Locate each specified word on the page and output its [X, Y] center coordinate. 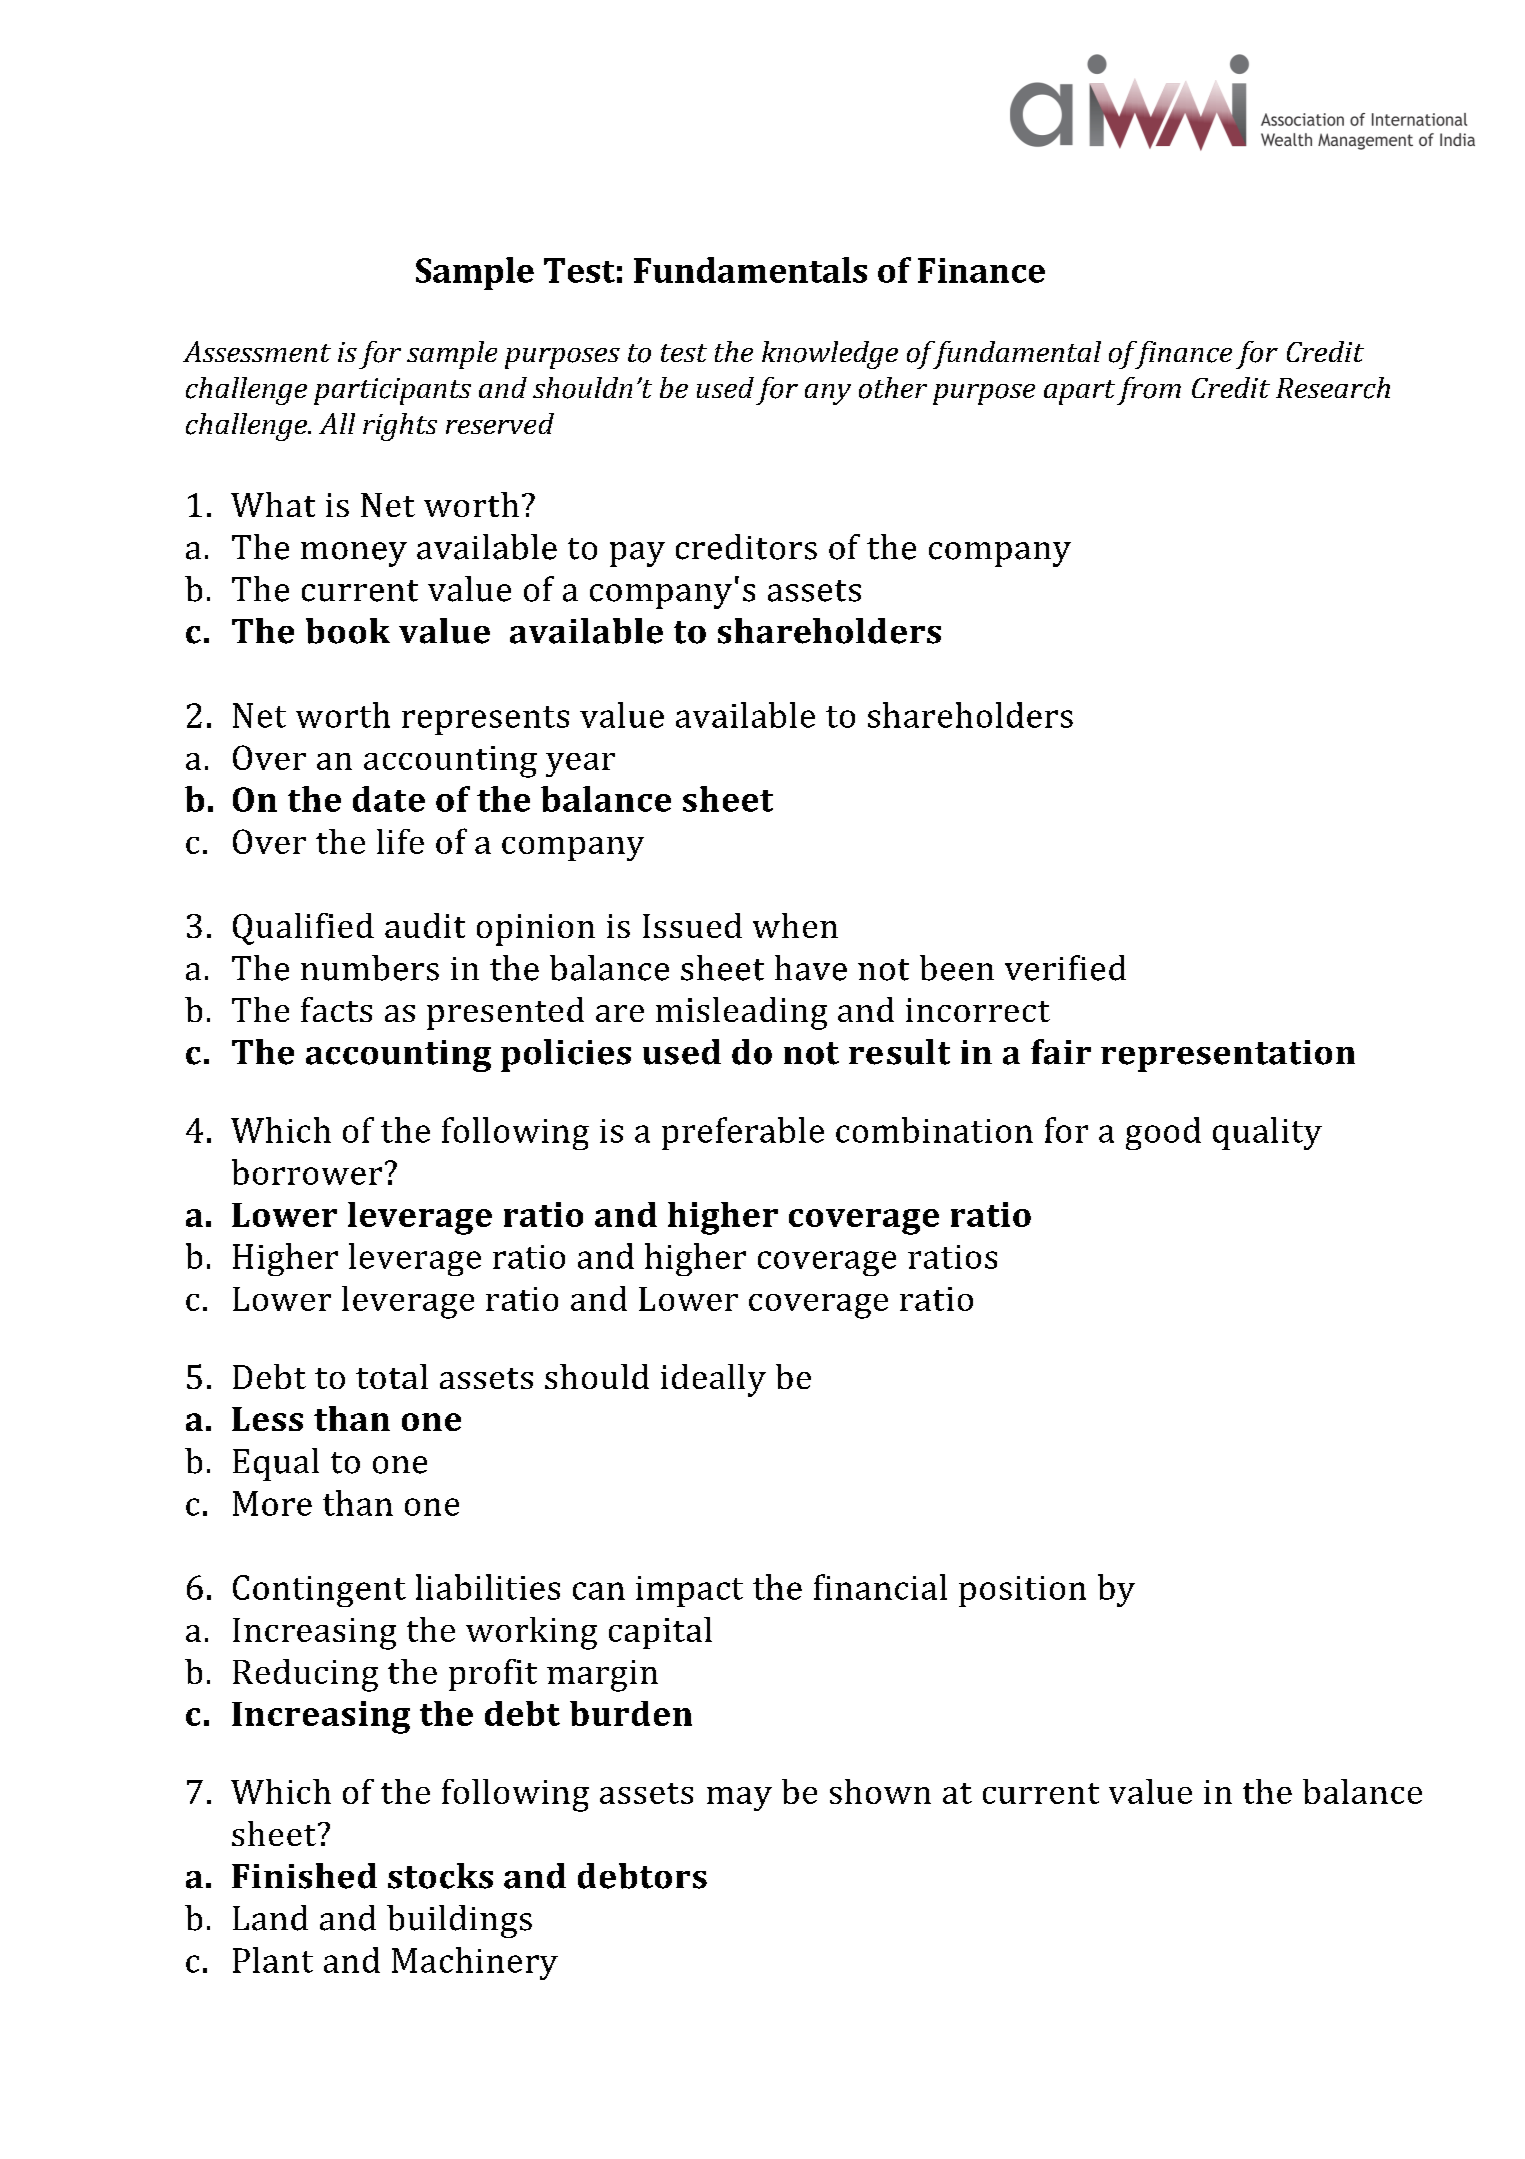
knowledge [830, 355]
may [739, 1799]
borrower [307, 1172]
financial [880, 1587]
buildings [459, 1921]
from [1149, 391]
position [1022, 1591]
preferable [743, 1133]
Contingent [319, 1591]
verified [1065, 968]
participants [392, 391]
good [1163, 1133]
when [795, 925]
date [389, 799]
